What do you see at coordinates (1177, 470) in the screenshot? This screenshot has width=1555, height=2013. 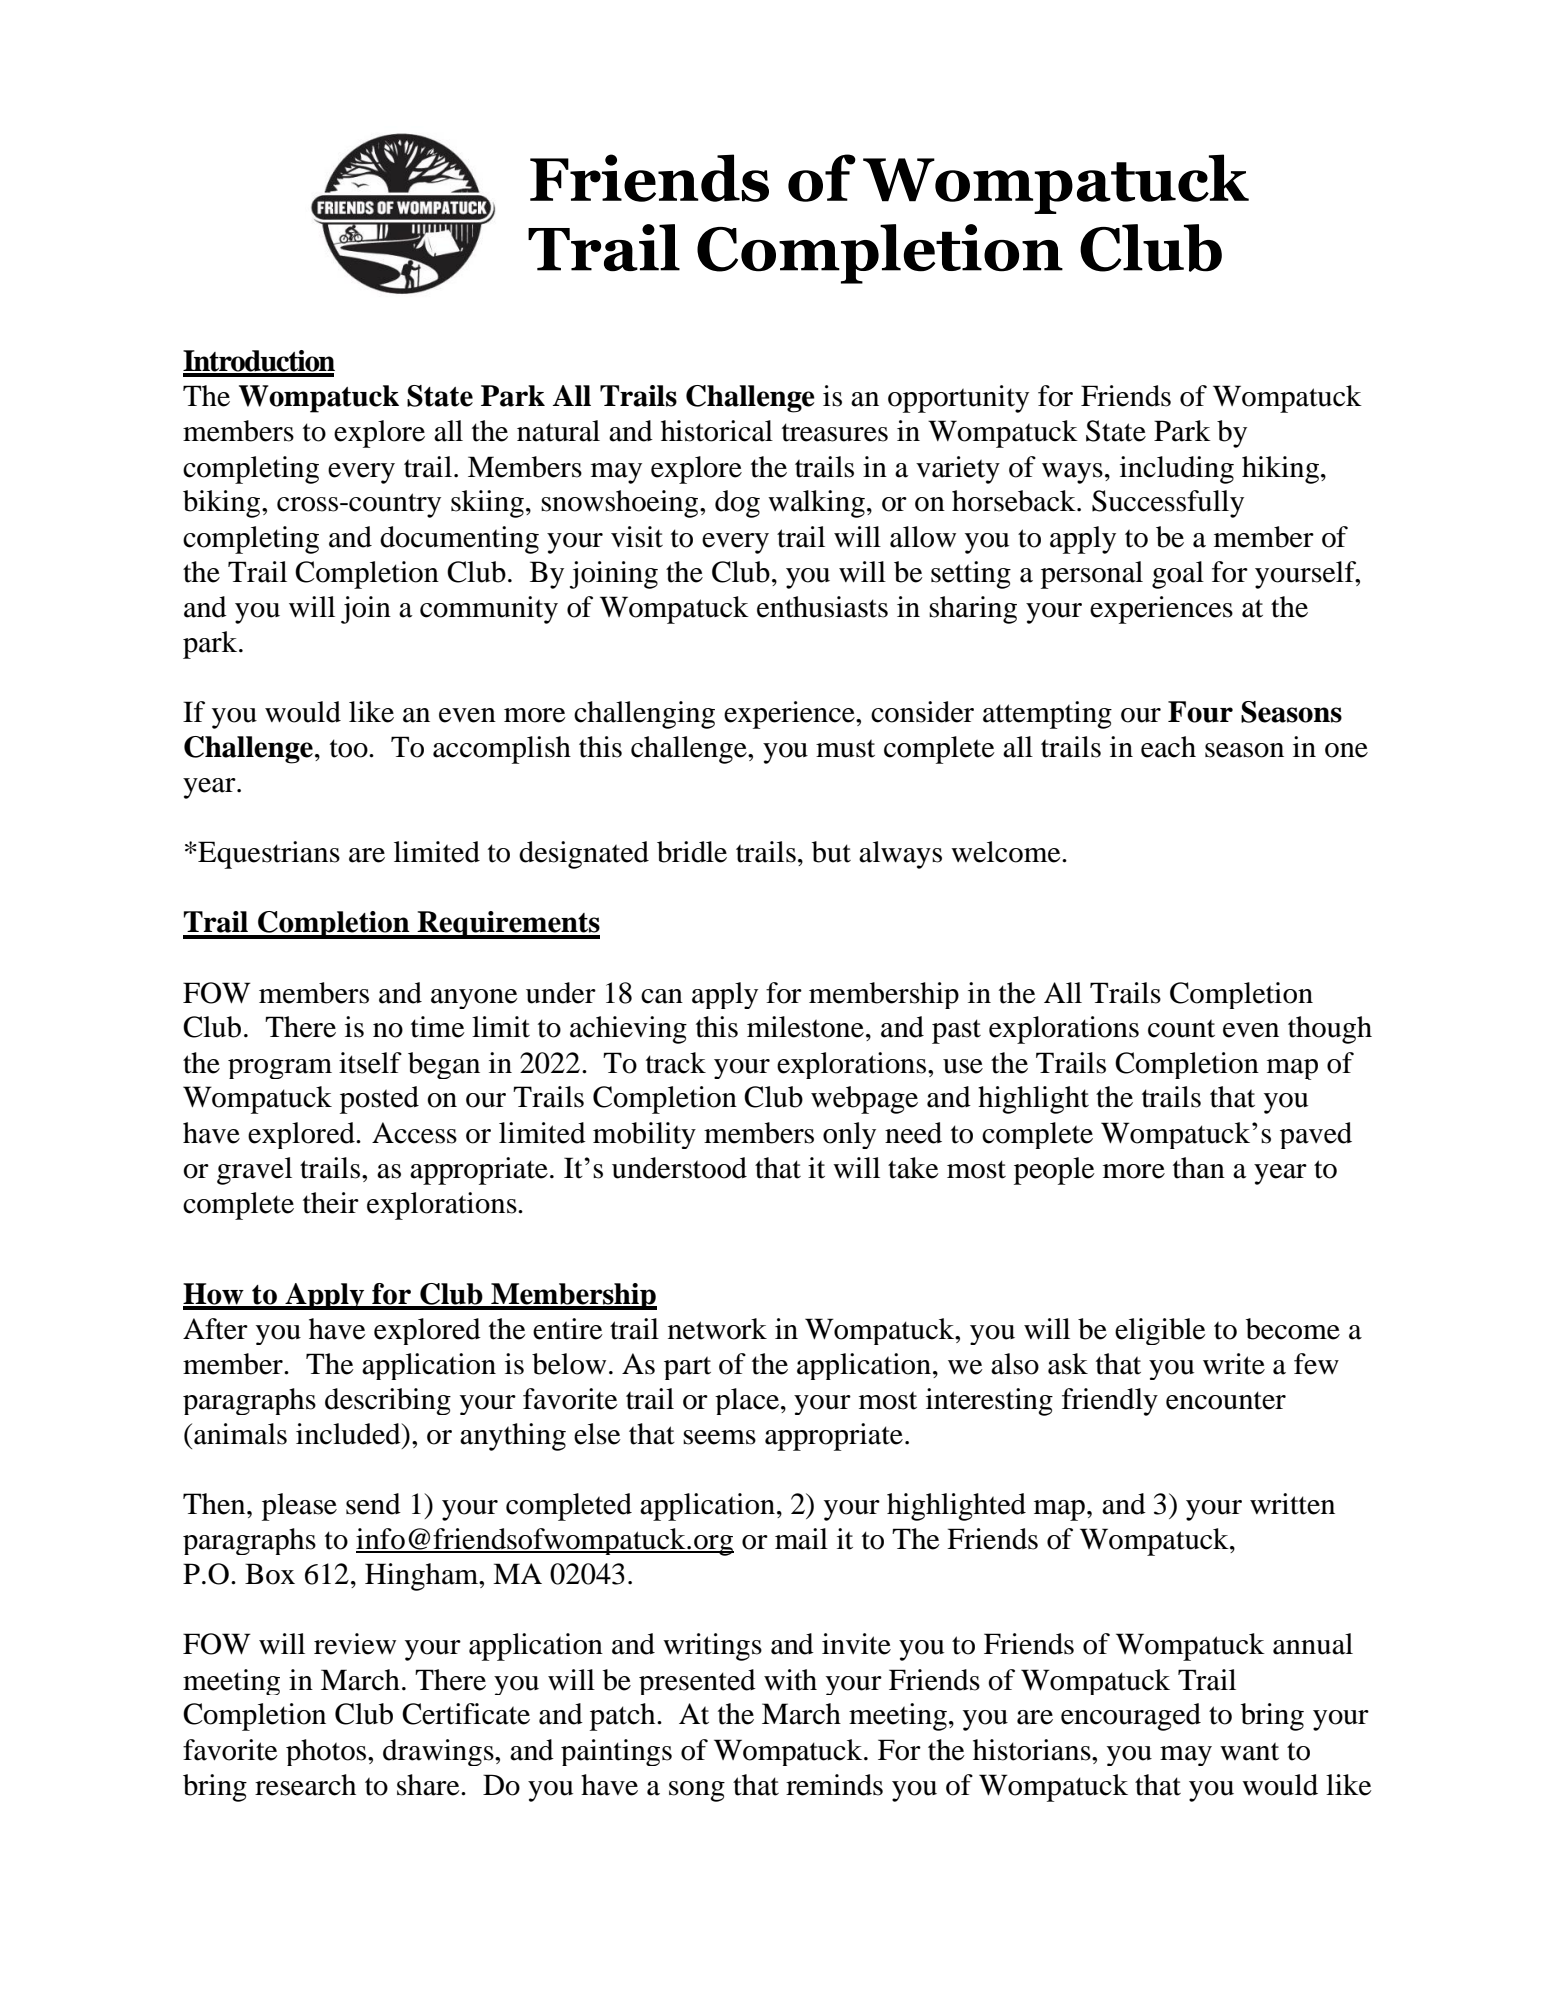 I see `including` at bounding box center [1177, 470].
